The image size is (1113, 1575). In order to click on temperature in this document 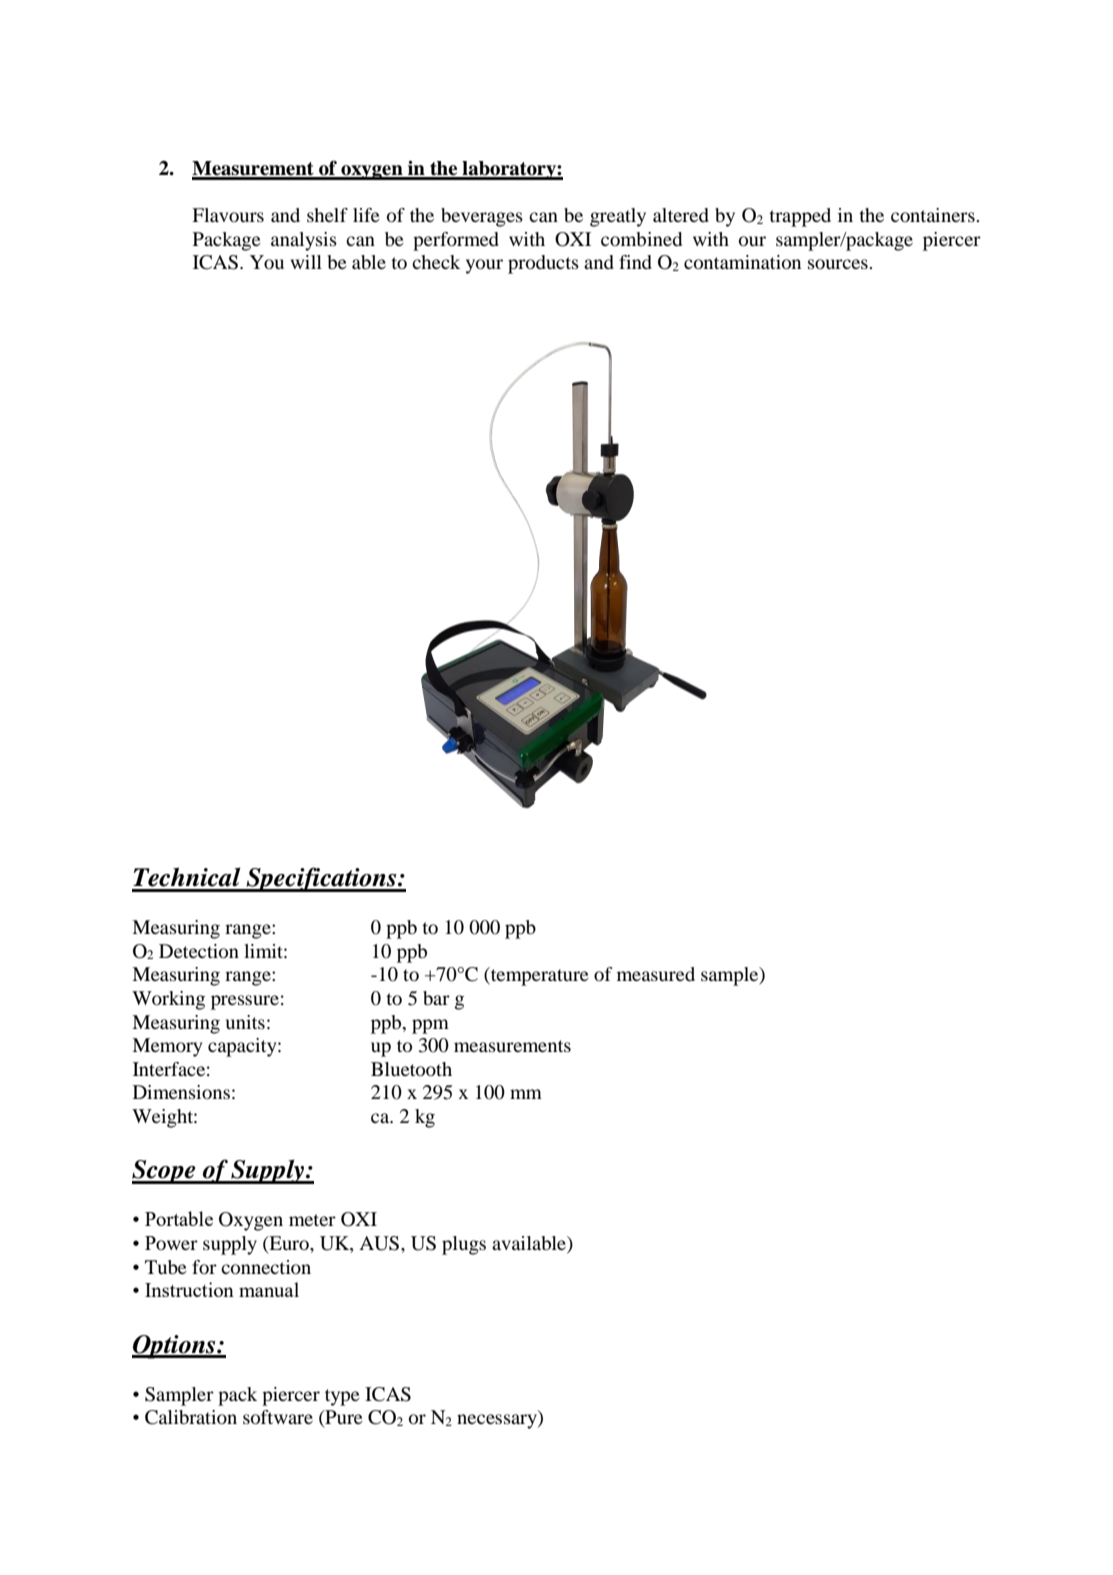, I will do `click(539, 976)`.
